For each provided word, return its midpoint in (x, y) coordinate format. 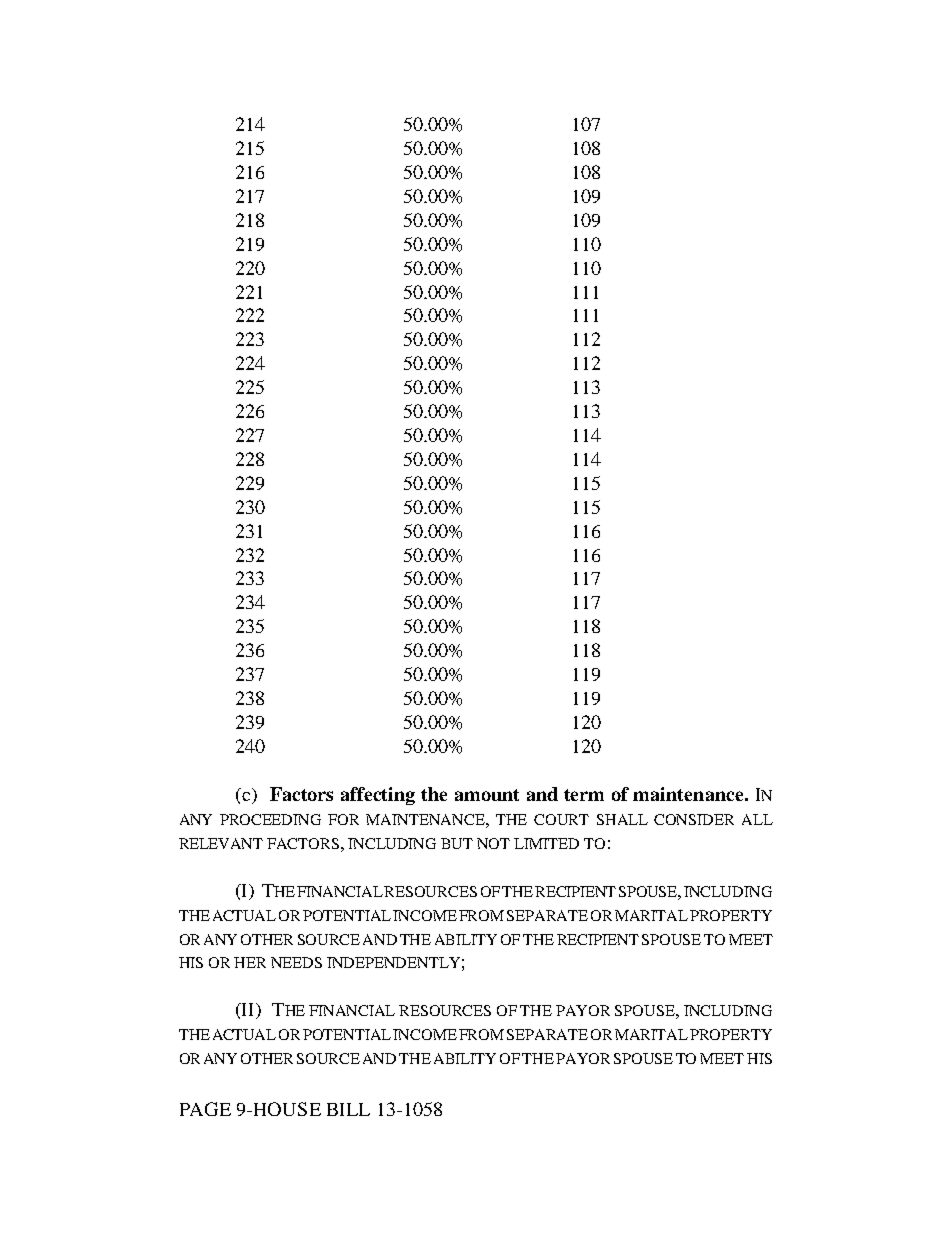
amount (487, 795)
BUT (457, 843)
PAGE (205, 1109)
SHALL (622, 819)
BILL (348, 1109)
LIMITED (546, 843)
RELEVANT (221, 843)
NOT (493, 843)
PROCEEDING (270, 819)
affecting (378, 796)
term (584, 795)
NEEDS (296, 962)
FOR (343, 819)
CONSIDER (694, 819)
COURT (561, 819)
